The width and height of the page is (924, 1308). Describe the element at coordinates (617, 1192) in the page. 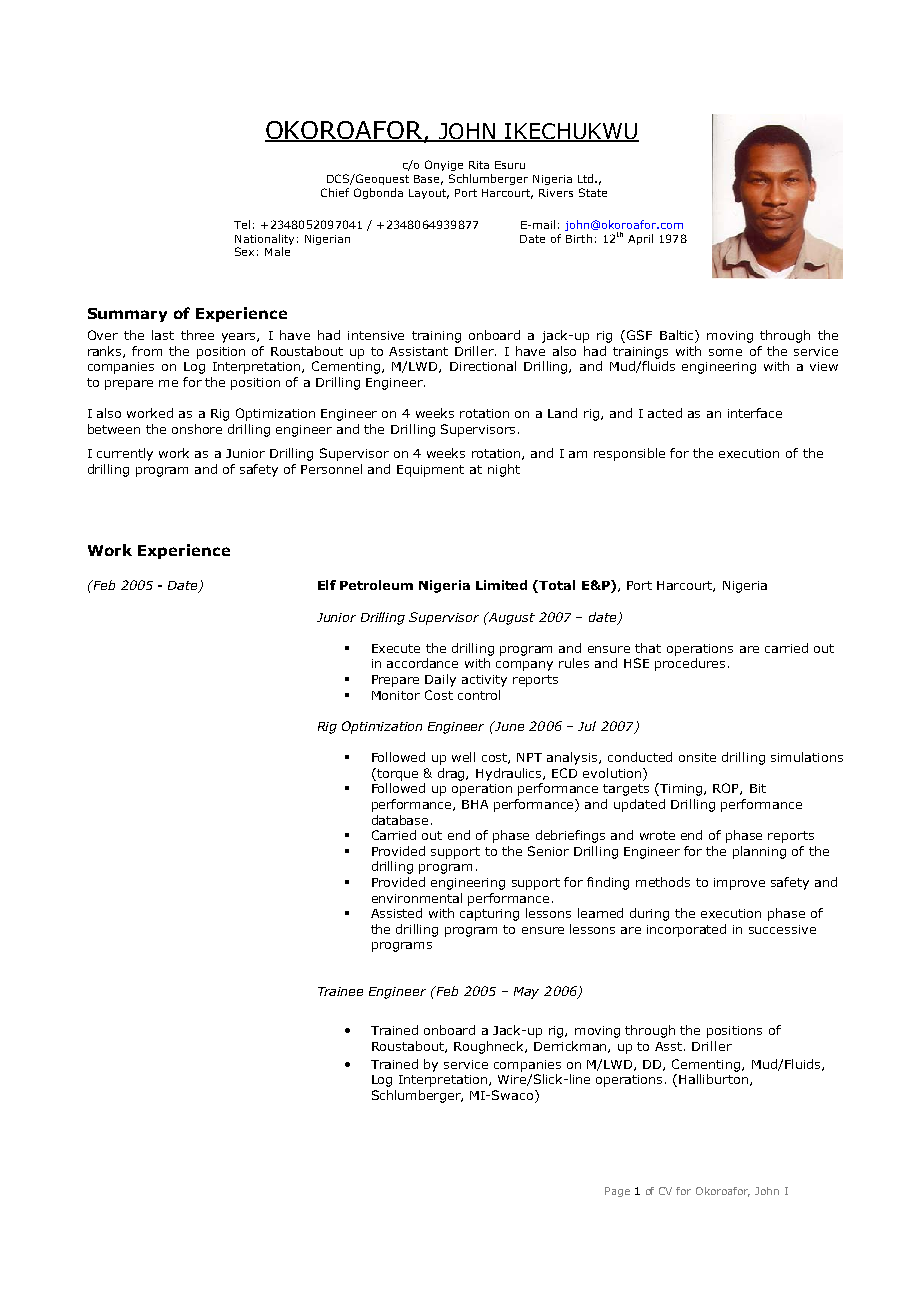

I see `Page` at that location.
